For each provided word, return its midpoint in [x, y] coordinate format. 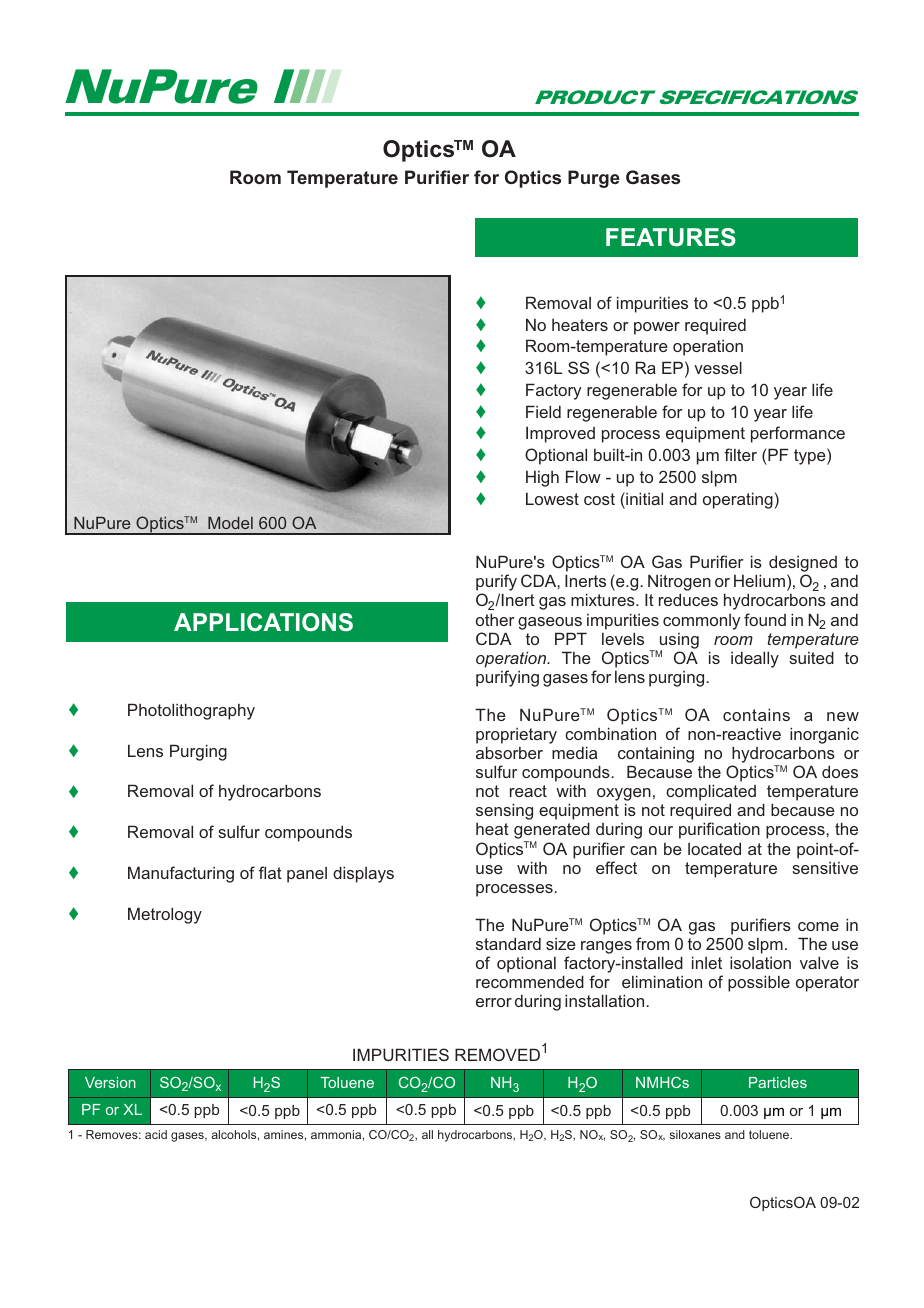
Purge [594, 179]
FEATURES [671, 237]
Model [230, 523]
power [657, 328]
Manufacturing [181, 874]
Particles [778, 1082]
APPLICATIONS [263, 622]
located [714, 848]
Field [543, 411]
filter [740, 454]
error [494, 1002]
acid [156, 1134]
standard [508, 943]
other [495, 619]
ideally [755, 659]
